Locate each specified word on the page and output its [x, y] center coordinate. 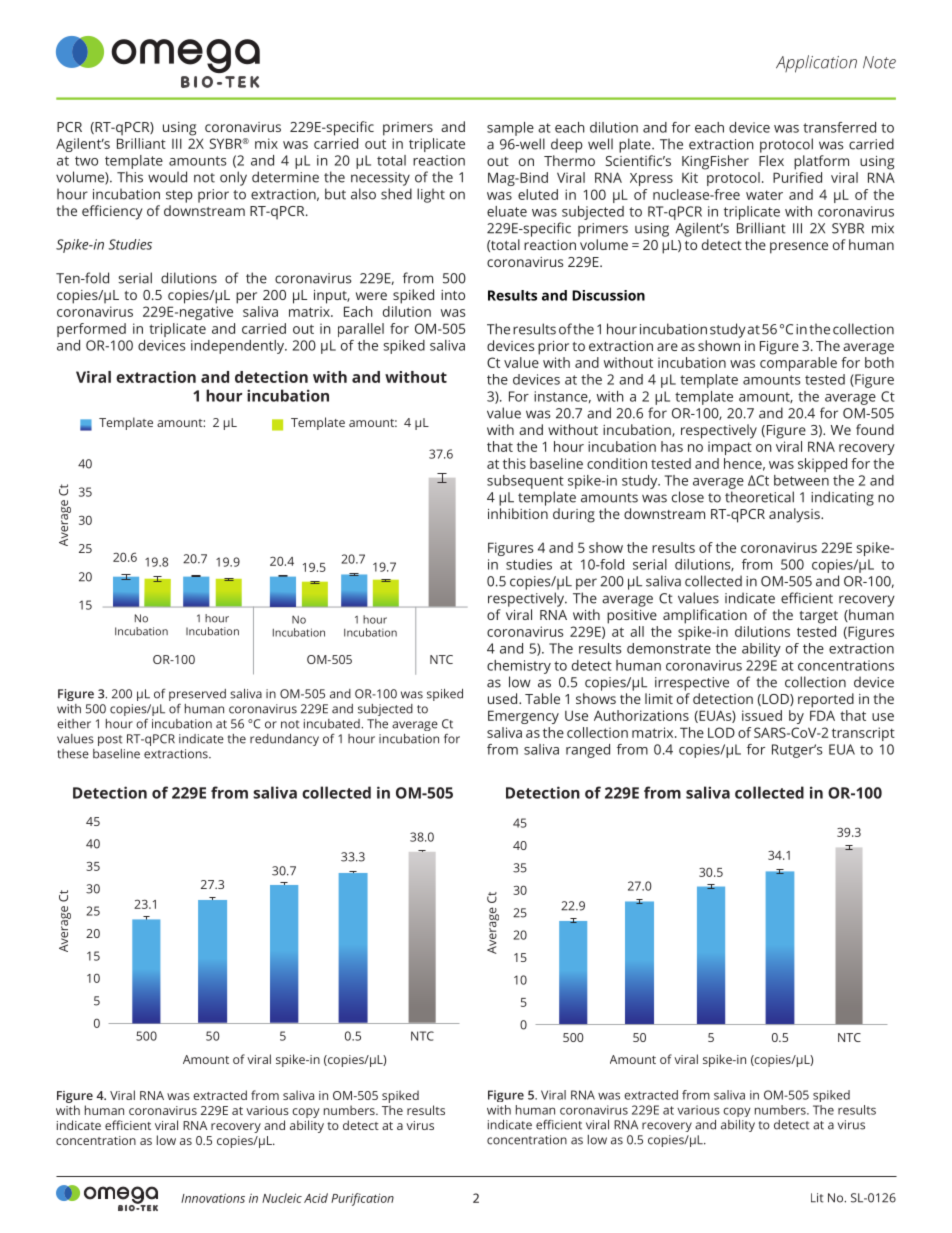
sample [510, 129]
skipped [822, 465]
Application [816, 64]
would [167, 177]
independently [239, 347]
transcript [863, 734]
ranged [588, 751]
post [110, 740]
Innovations [213, 1198]
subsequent [525, 482]
